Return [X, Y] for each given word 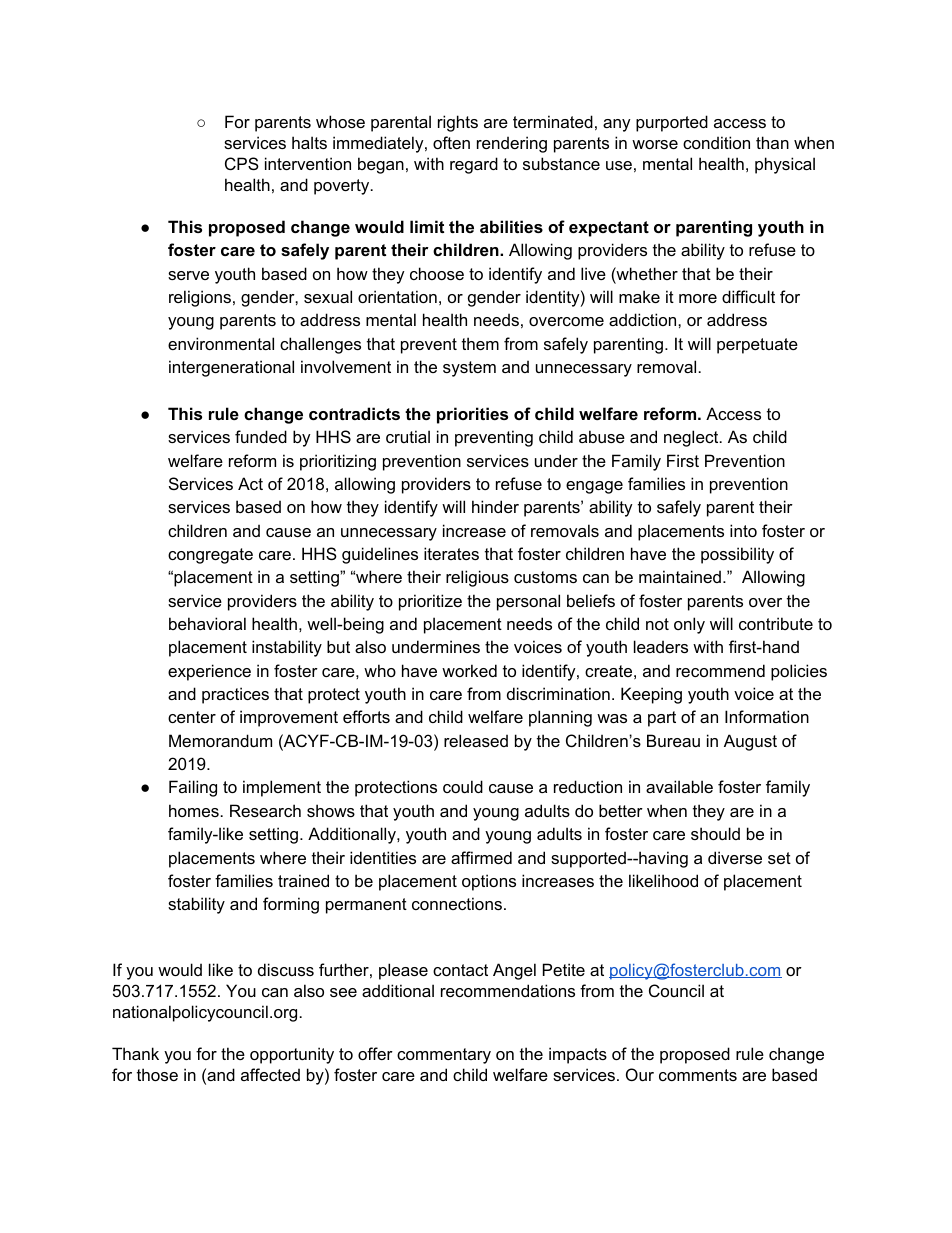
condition [716, 142]
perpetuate [757, 346]
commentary [444, 1056]
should [715, 833]
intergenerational [231, 368]
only [689, 625]
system [469, 369]
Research [265, 810]
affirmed [481, 857]
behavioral [207, 623]
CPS [242, 163]
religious [477, 578]
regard [474, 165]
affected [270, 1074]
